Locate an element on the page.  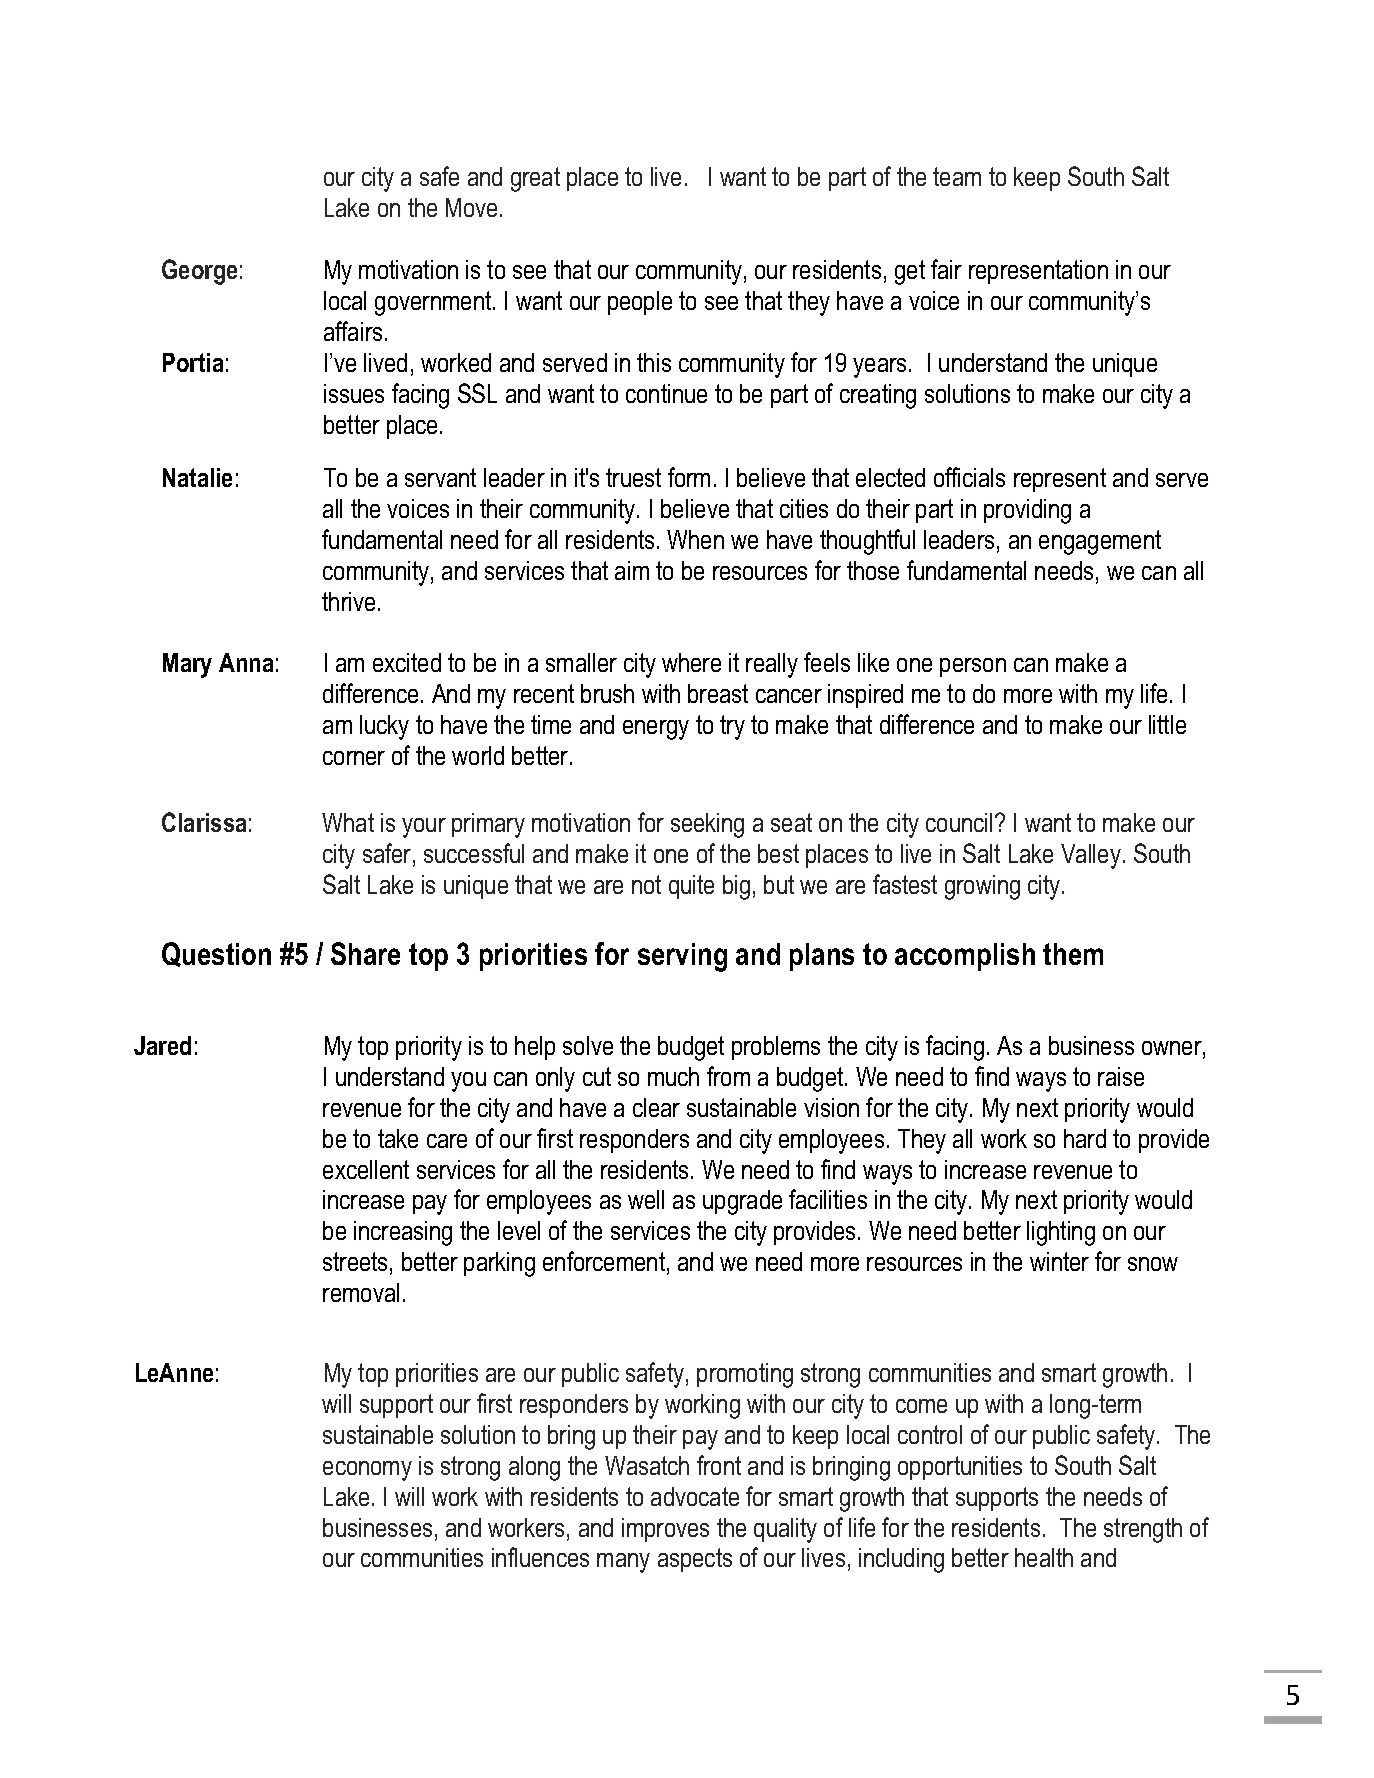
Move is located at coordinates (471, 207).
